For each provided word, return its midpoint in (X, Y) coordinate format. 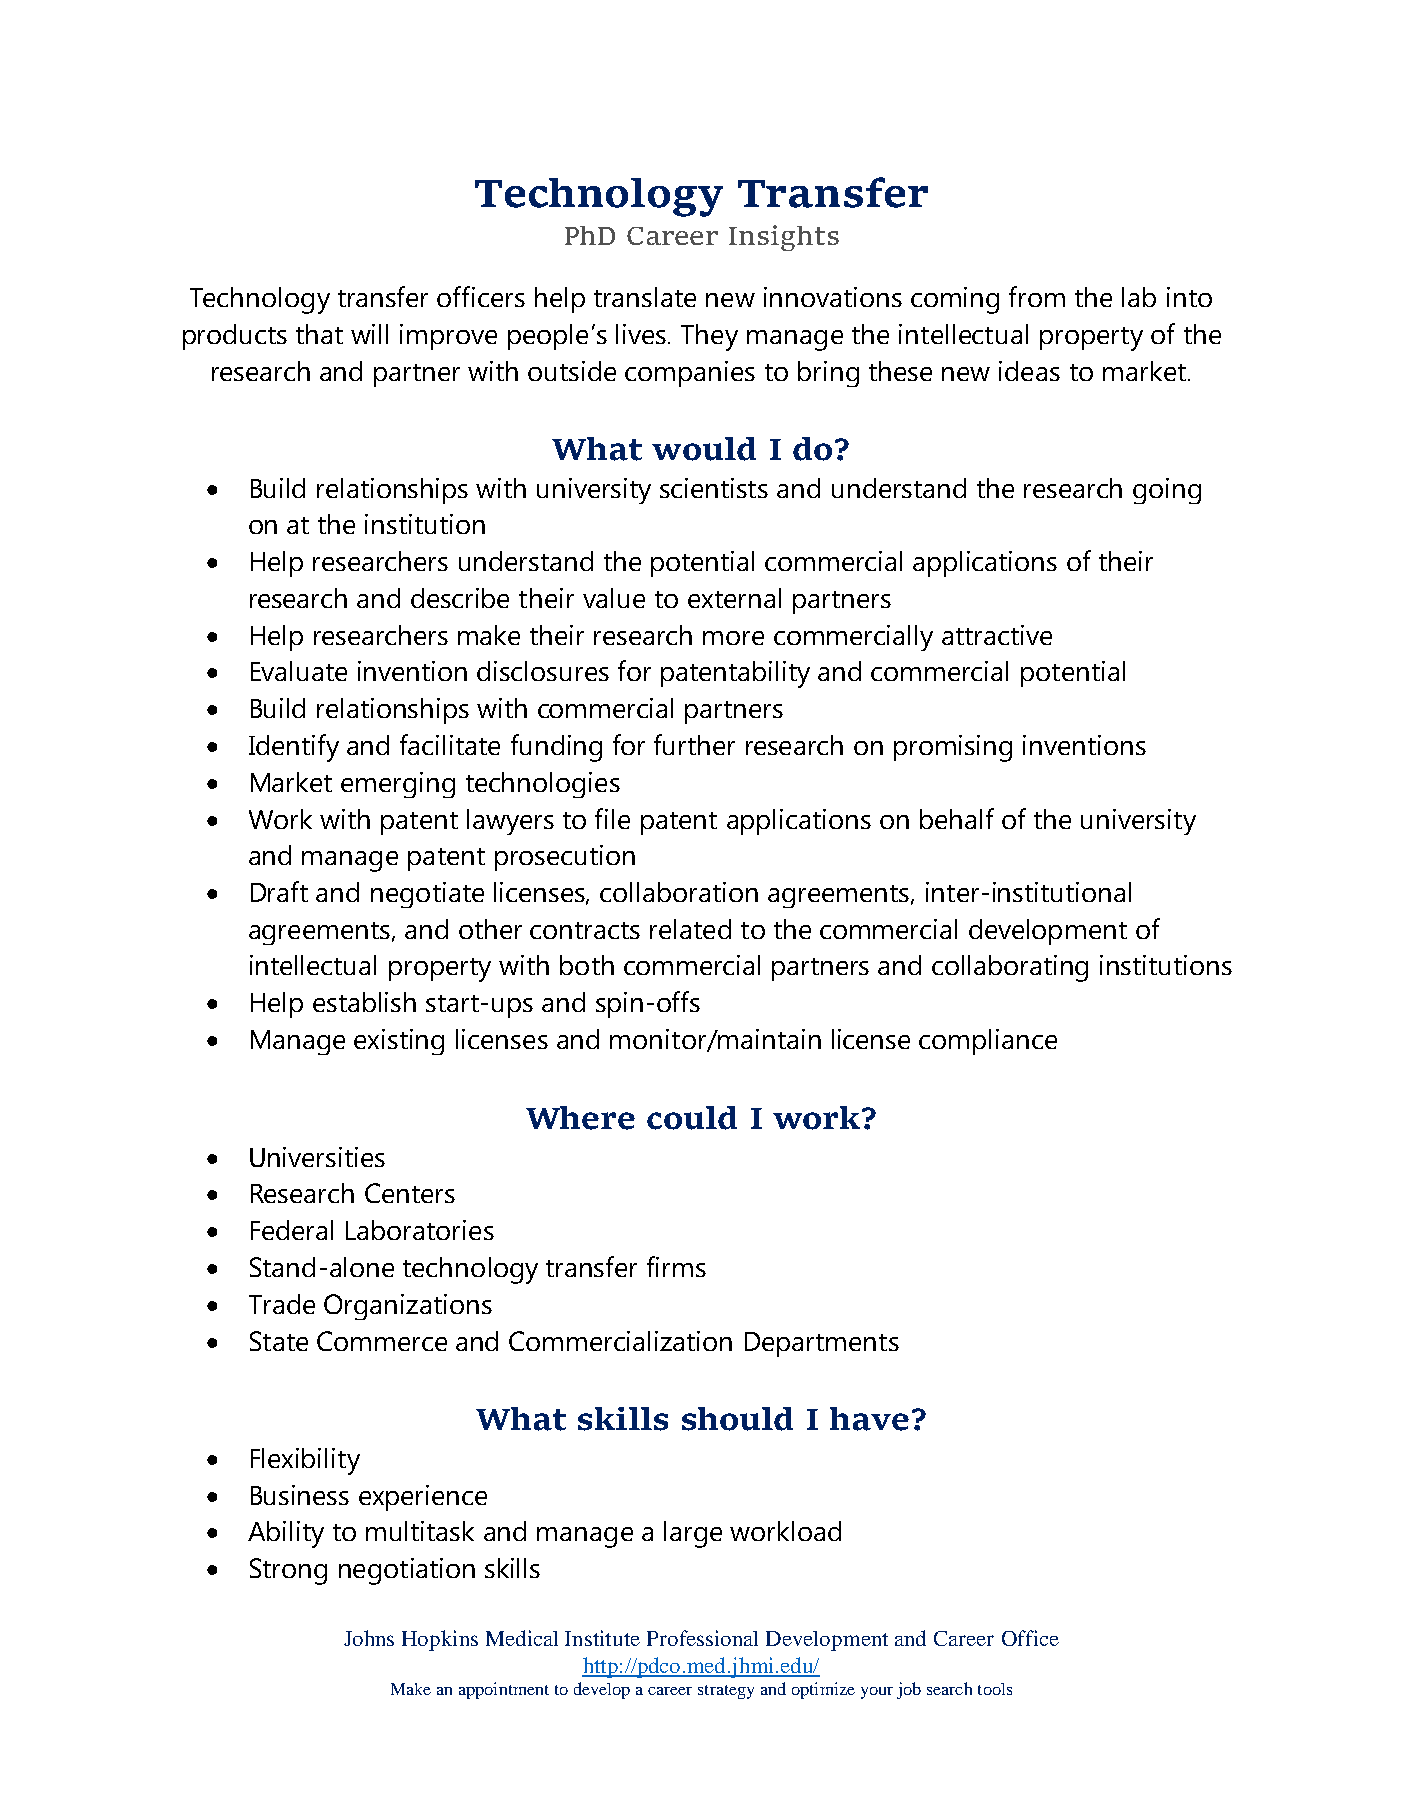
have (869, 1419)
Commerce (382, 1341)
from (1037, 296)
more (733, 638)
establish (364, 1002)
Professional (702, 1638)
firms (676, 1266)
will (369, 334)
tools (995, 1689)
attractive (997, 635)
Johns (369, 1638)
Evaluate (299, 671)
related (690, 929)
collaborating (1010, 968)
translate (645, 297)
